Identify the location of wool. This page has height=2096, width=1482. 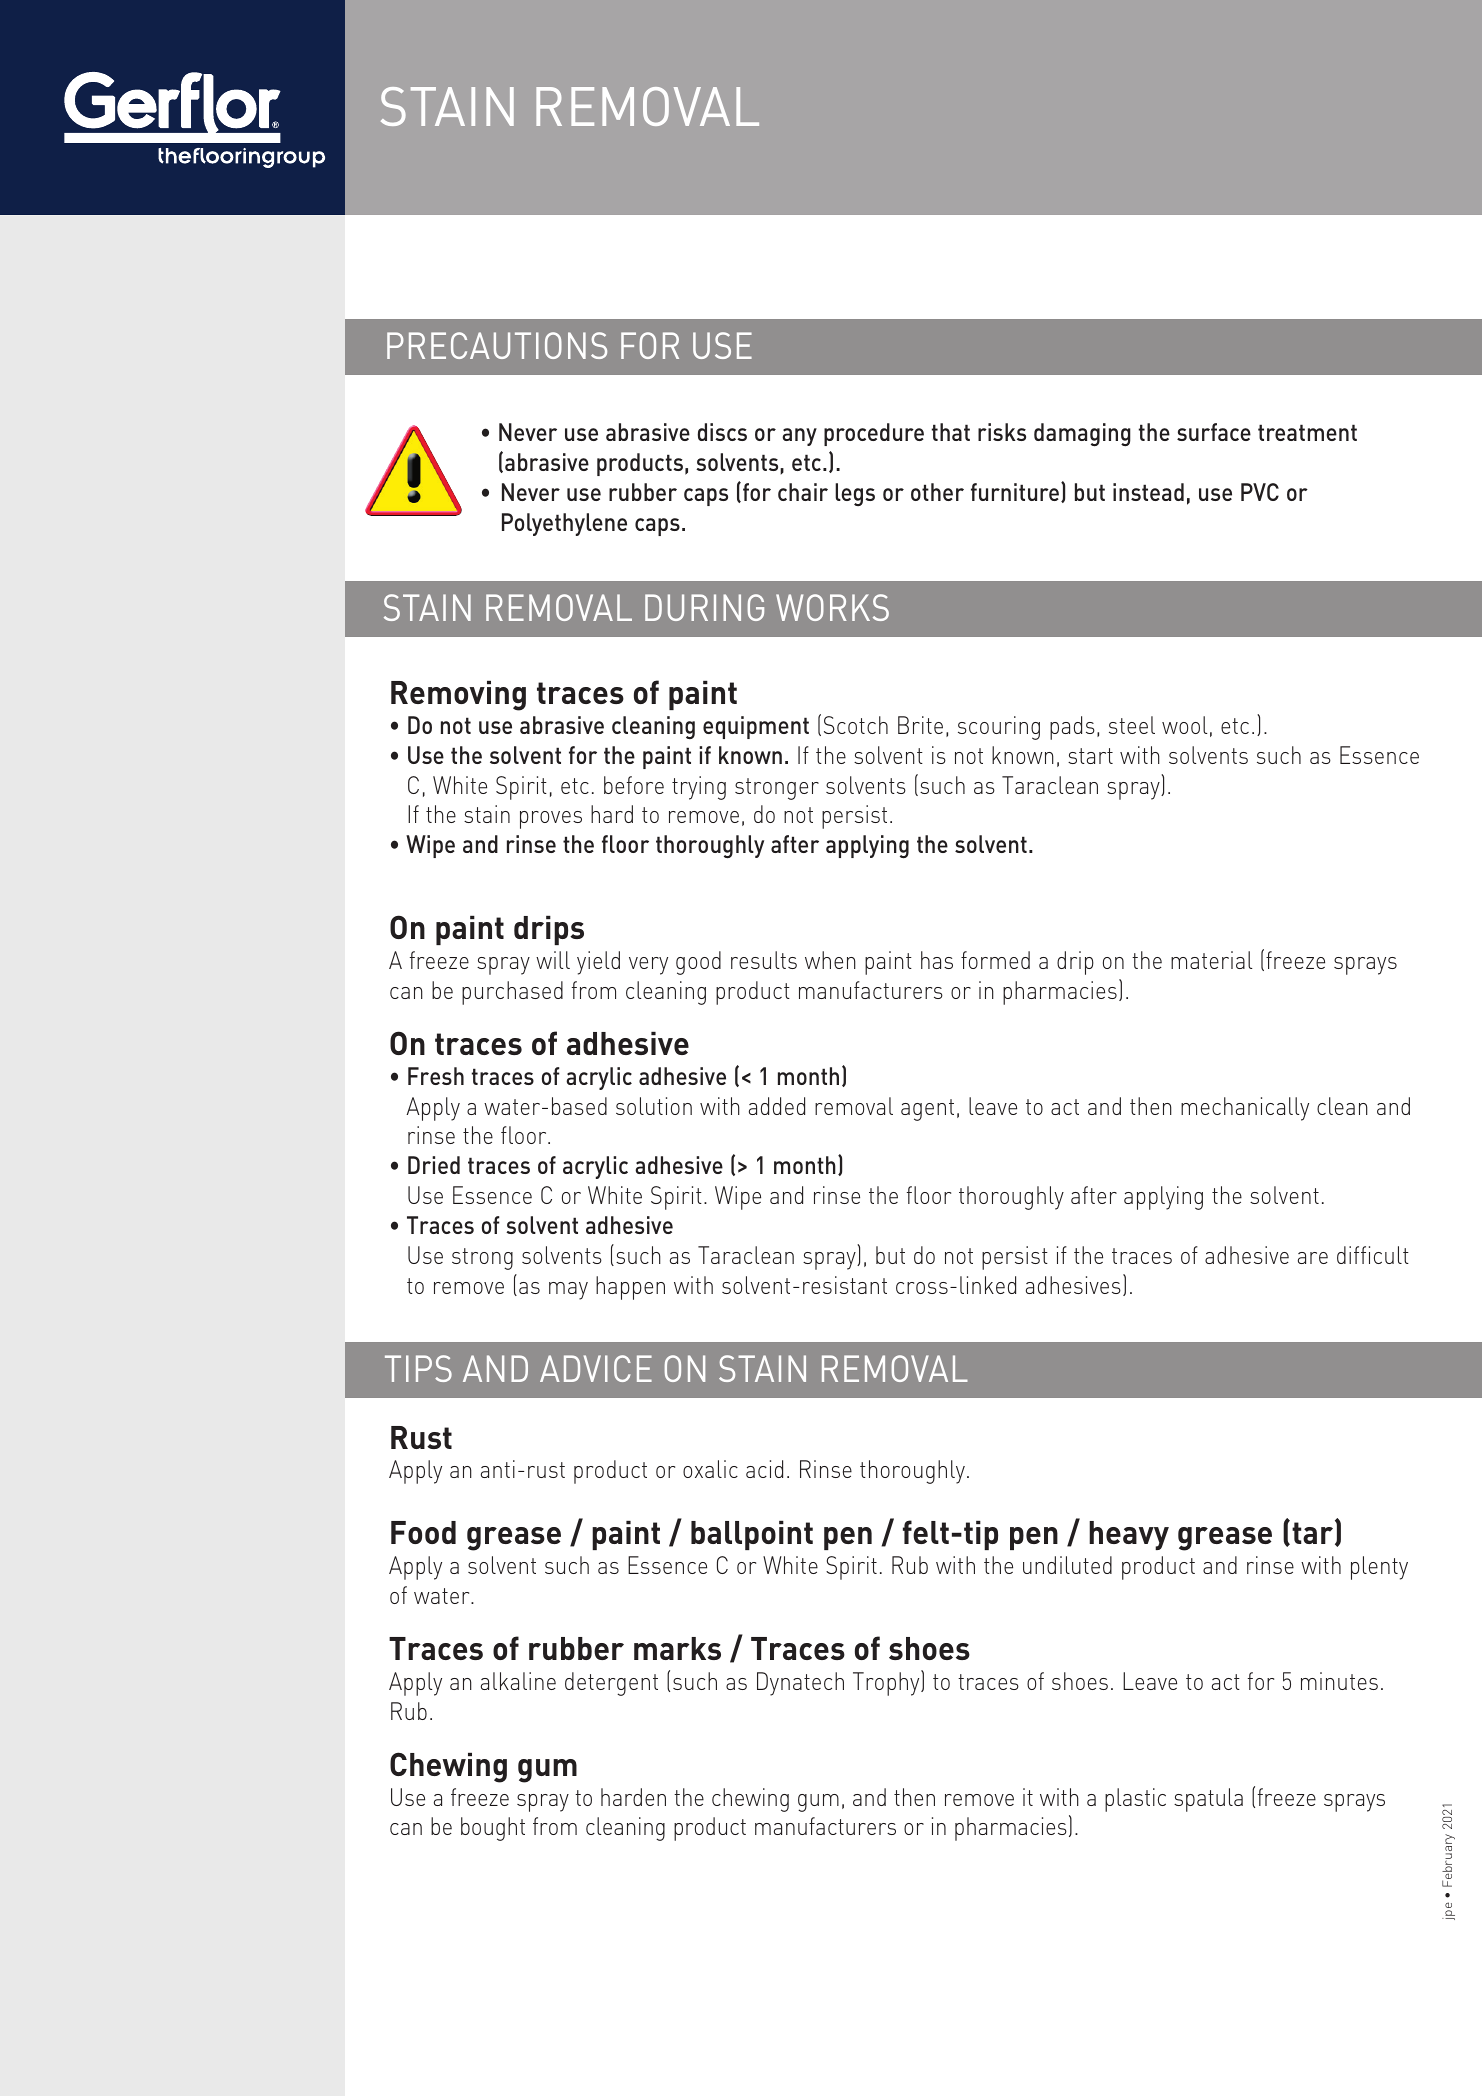
(1184, 725).
